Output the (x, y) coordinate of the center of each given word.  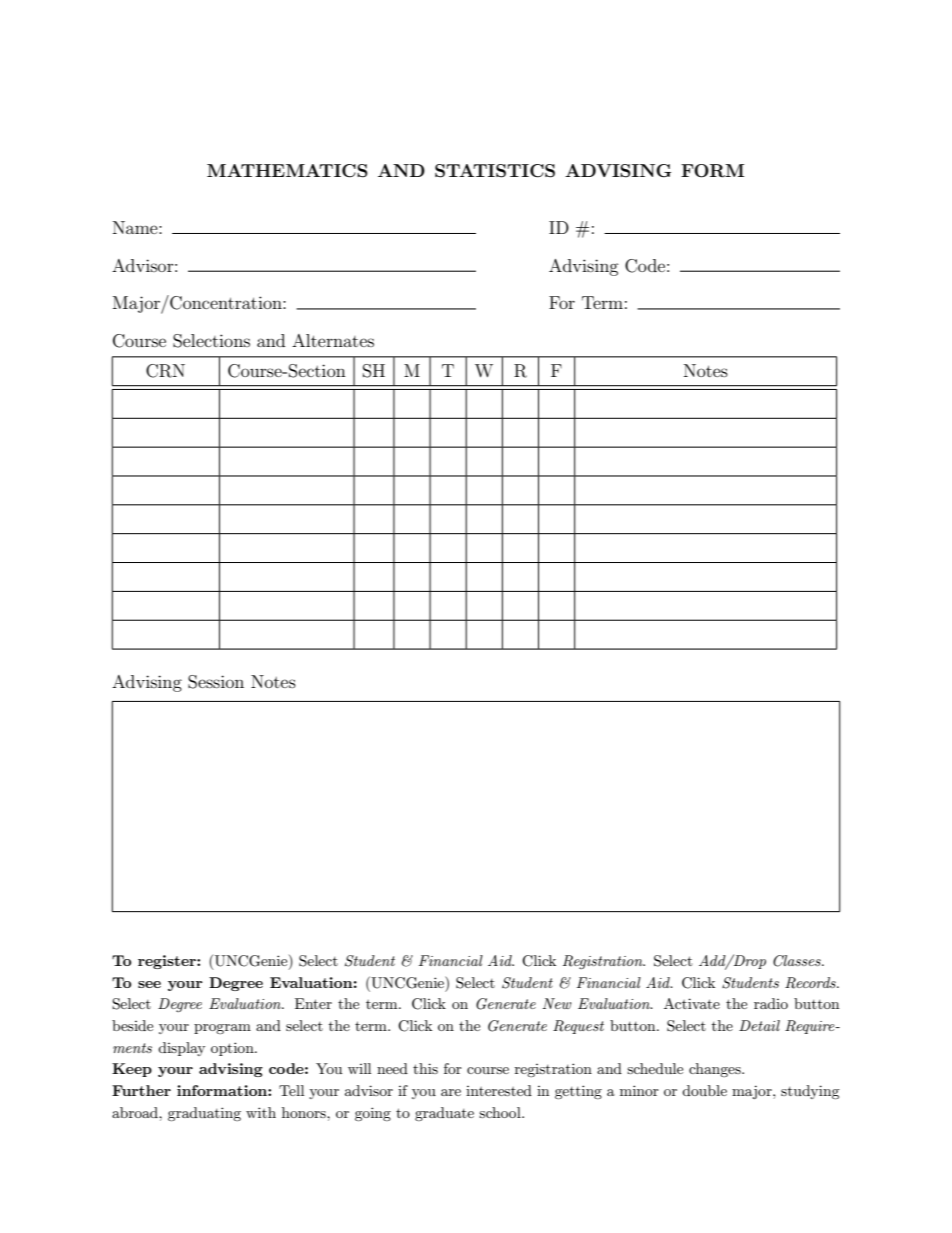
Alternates (333, 340)
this (425, 1068)
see (149, 984)
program (222, 1029)
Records (811, 983)
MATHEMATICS (287, 171)
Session (216, 682)
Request (578, 1027)
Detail (759, 1025)
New (557, 1003)
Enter (313, 1003)
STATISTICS (495, 171)
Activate (692, 1003)
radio (771, 1003)
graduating (204, 1114)
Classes (798, 961)
